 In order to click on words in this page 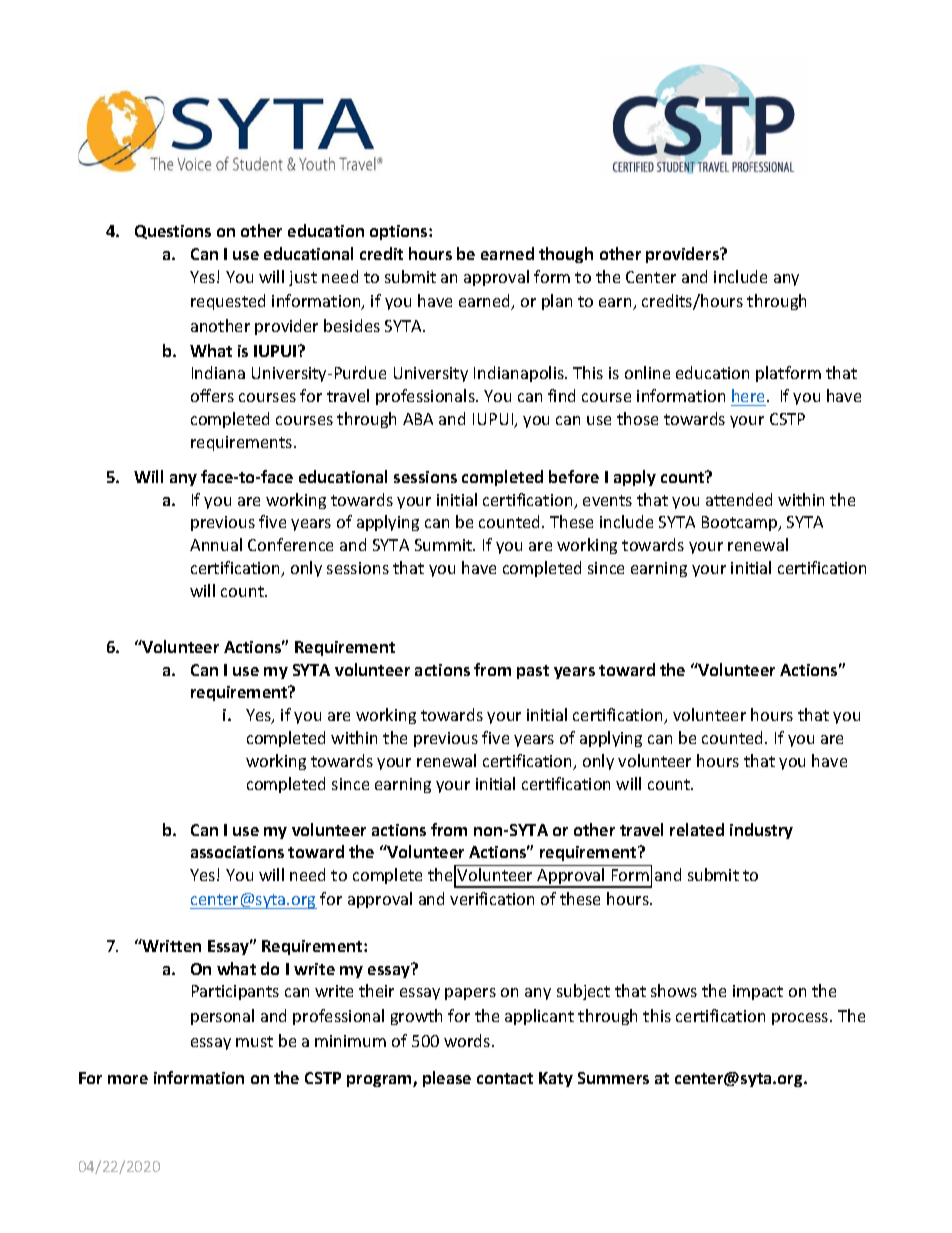, I will do `click(468, 1040)`.
